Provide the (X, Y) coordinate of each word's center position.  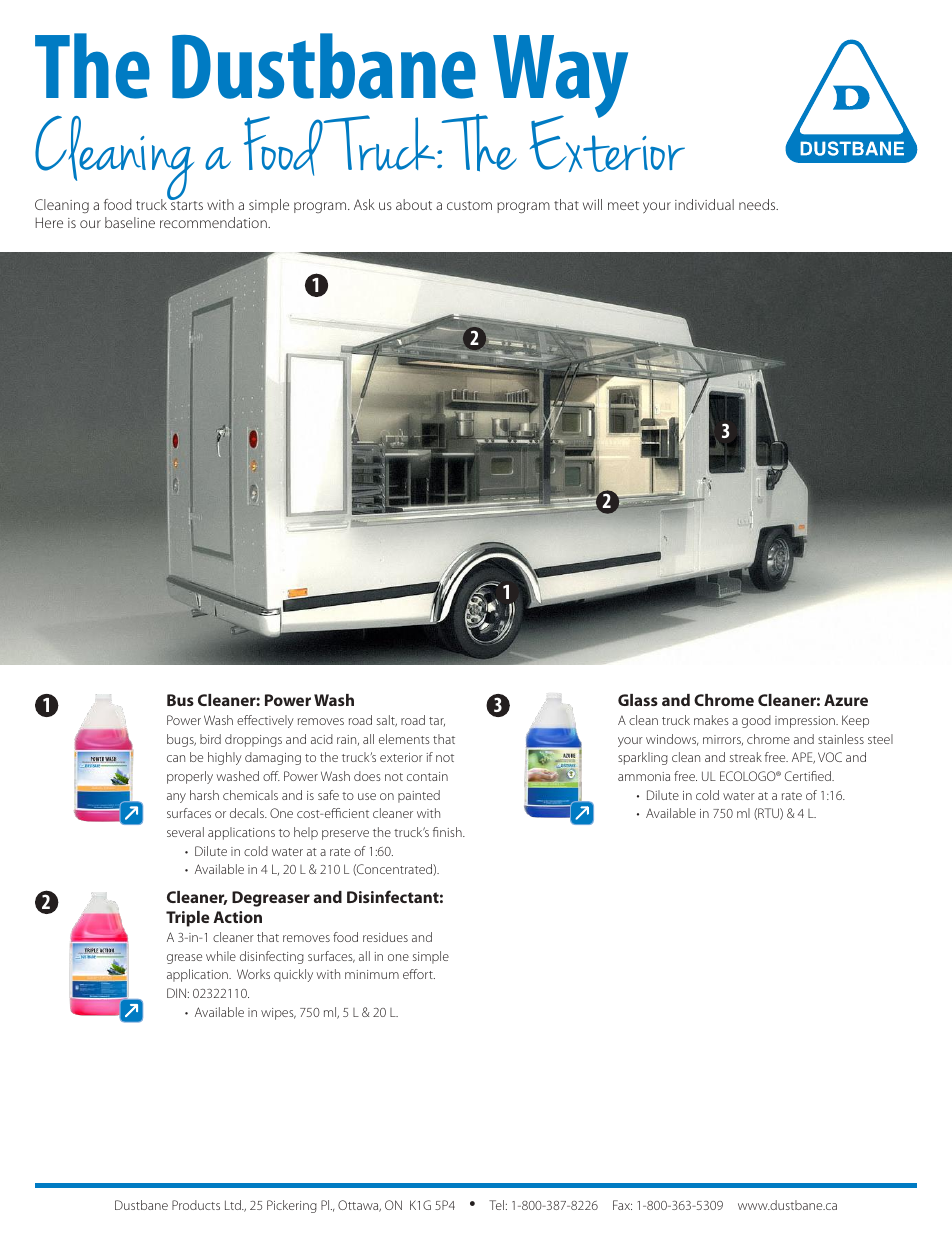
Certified (809, 776)
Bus (180, 700)
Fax (622, 1205)
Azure (846, 700)
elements (404, 739)
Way (560, 78)
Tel (496, 1205)
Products (196, 1205)
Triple (188, 919)
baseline (130, 222)
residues (385, 937)
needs (758, 204)
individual (704, 204)
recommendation (214, 222)
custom (469, 205)
